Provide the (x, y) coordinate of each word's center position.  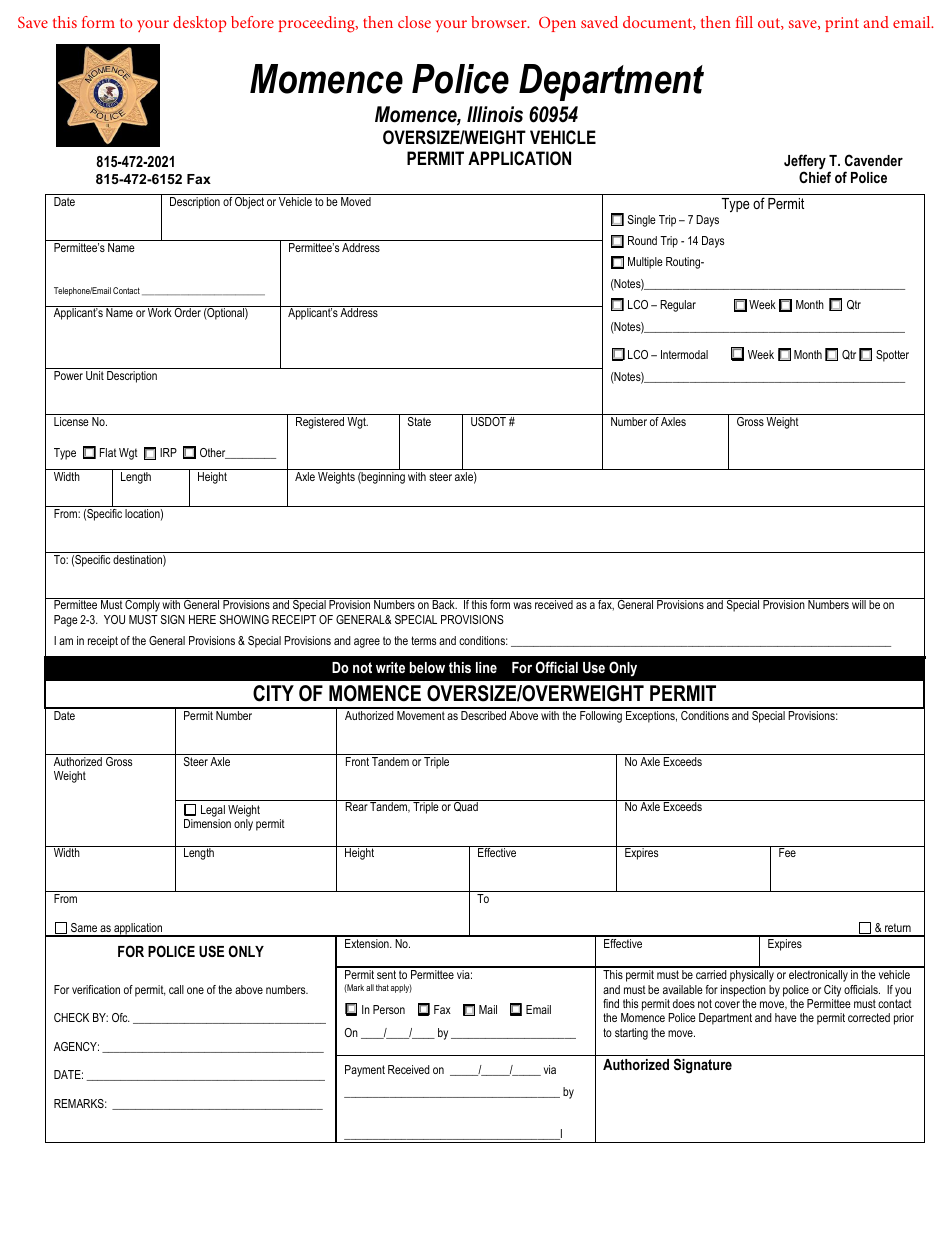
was (522, 605)
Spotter (892, 356)
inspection (743, 991)
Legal (213, 811)
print (842, 24)
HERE (202, 619)
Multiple (645, 263)
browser (500, 22)
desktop (199, 24)
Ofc (121, 1017)
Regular (678, 306)
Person (389, 1009)
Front (357, 761)
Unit (95, 375)
